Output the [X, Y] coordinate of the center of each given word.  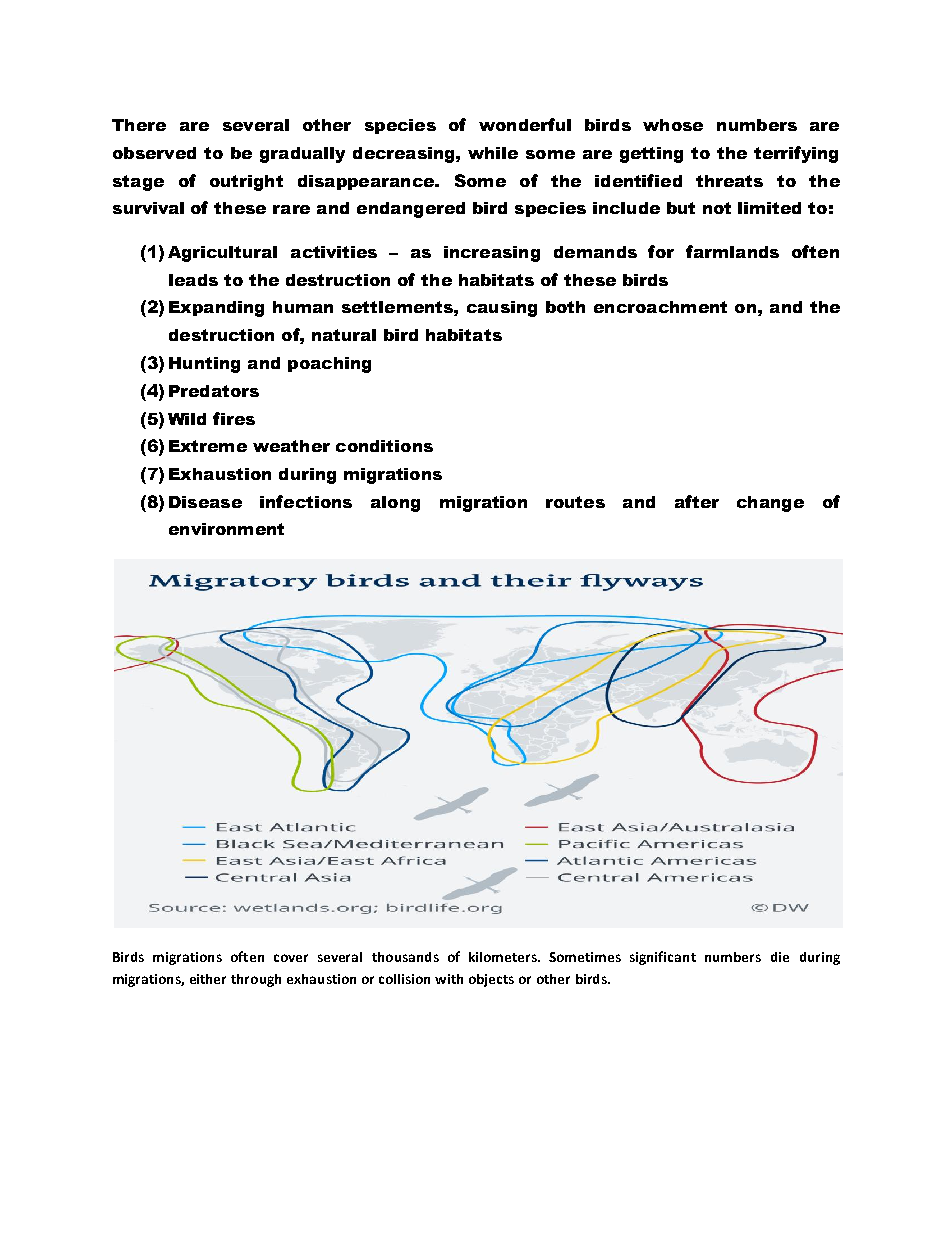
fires [234, 418]
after [697, 501]
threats [729, 181]
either [208, 979]
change [770, 504]
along [395, 504]
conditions [384, 446]
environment [226, 529]
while [493, 153]
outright [246, 183]
